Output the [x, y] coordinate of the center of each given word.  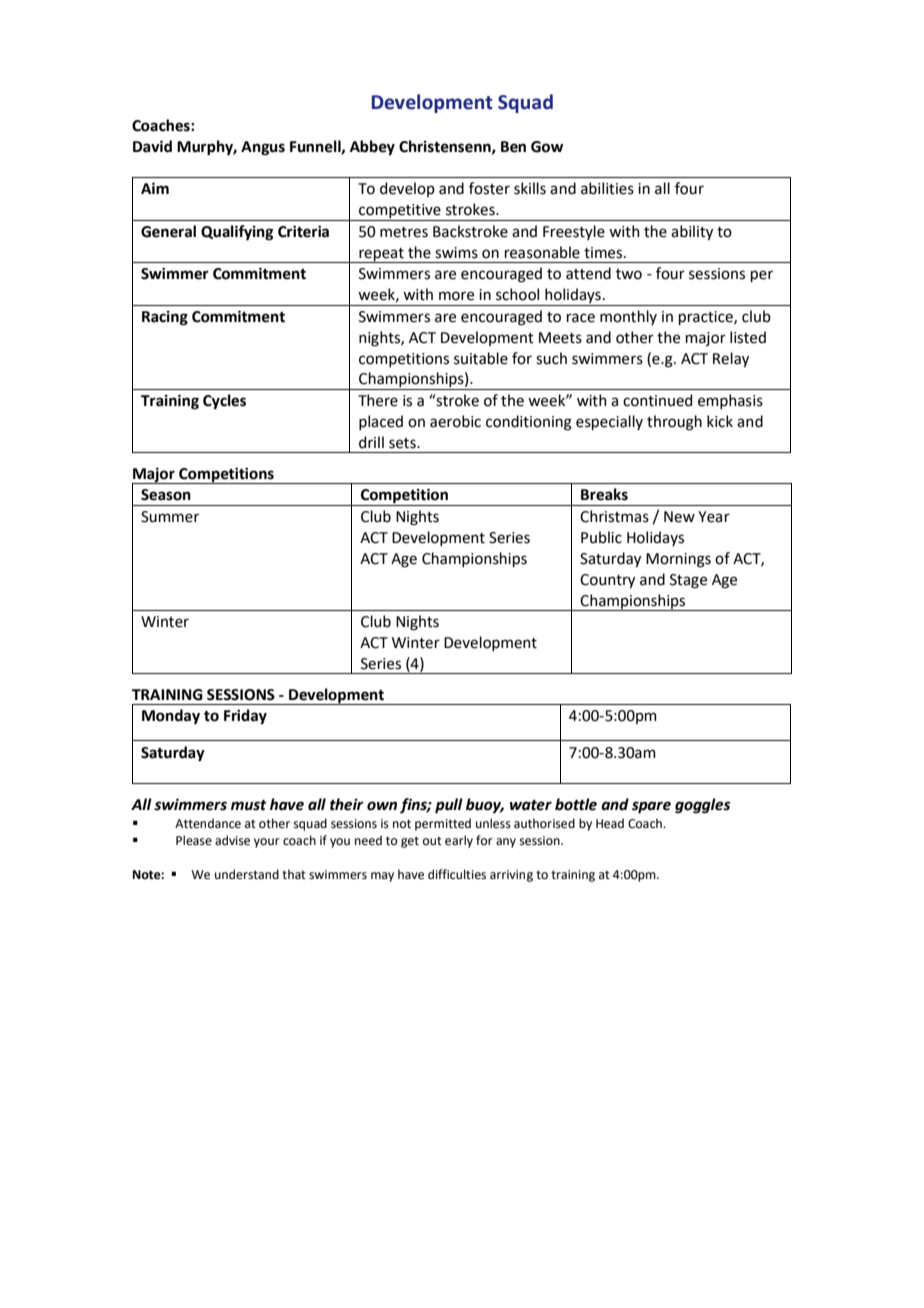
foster [489, 188]
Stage [688, 581]
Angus [263, 148]
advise [232, 840]
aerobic [455, 421]
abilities [607, 188]
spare [651, 807]
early [459, 841]
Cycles [224, 401]
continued [657, 400]
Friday [245, 716]
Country [607, 581]
